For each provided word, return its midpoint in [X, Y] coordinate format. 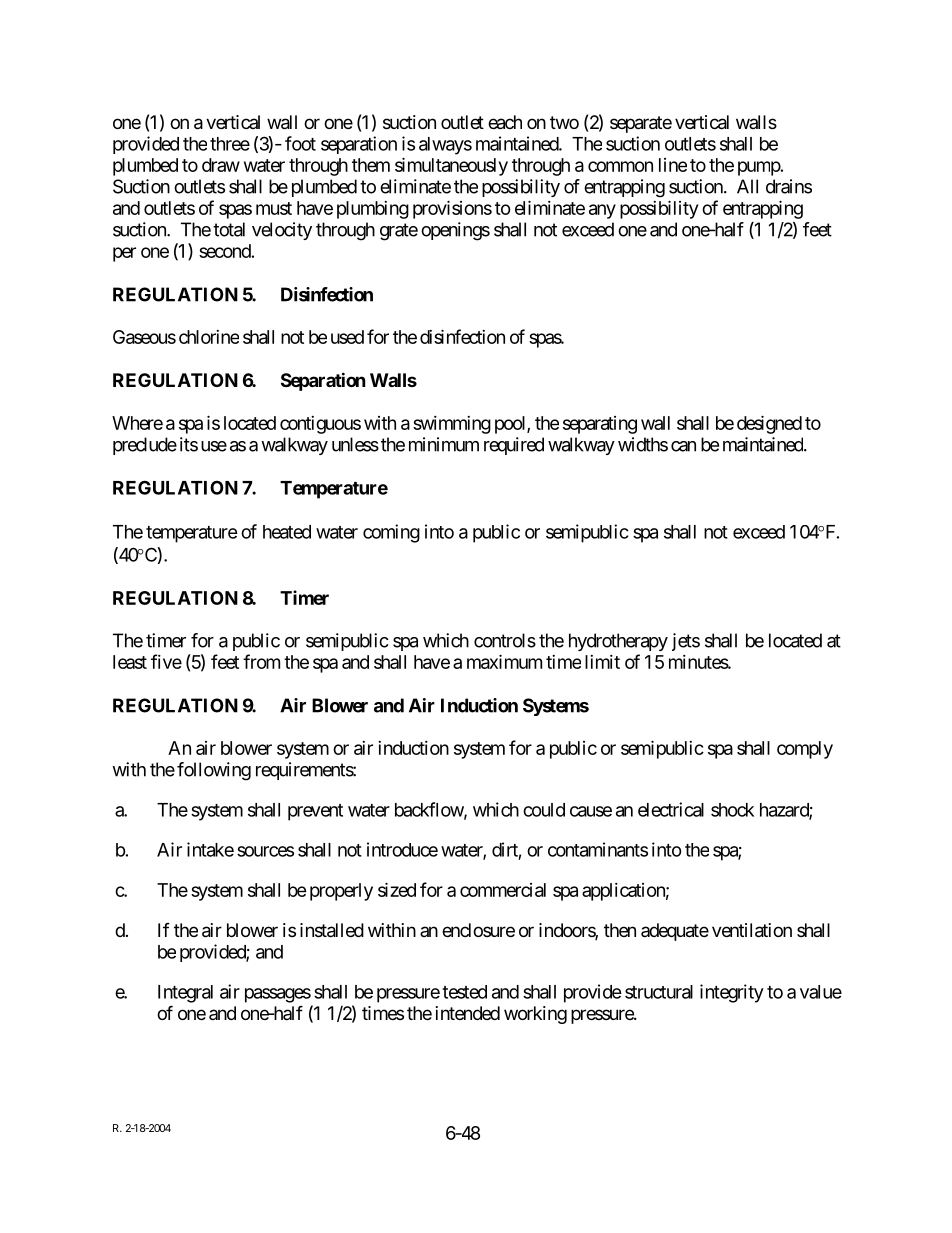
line [673, 165]
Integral [185, 994]
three [230, 144]
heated [287, 532]
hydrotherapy [618, 642]
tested [464, 992]
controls [505, 640]
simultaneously [451, 166]
